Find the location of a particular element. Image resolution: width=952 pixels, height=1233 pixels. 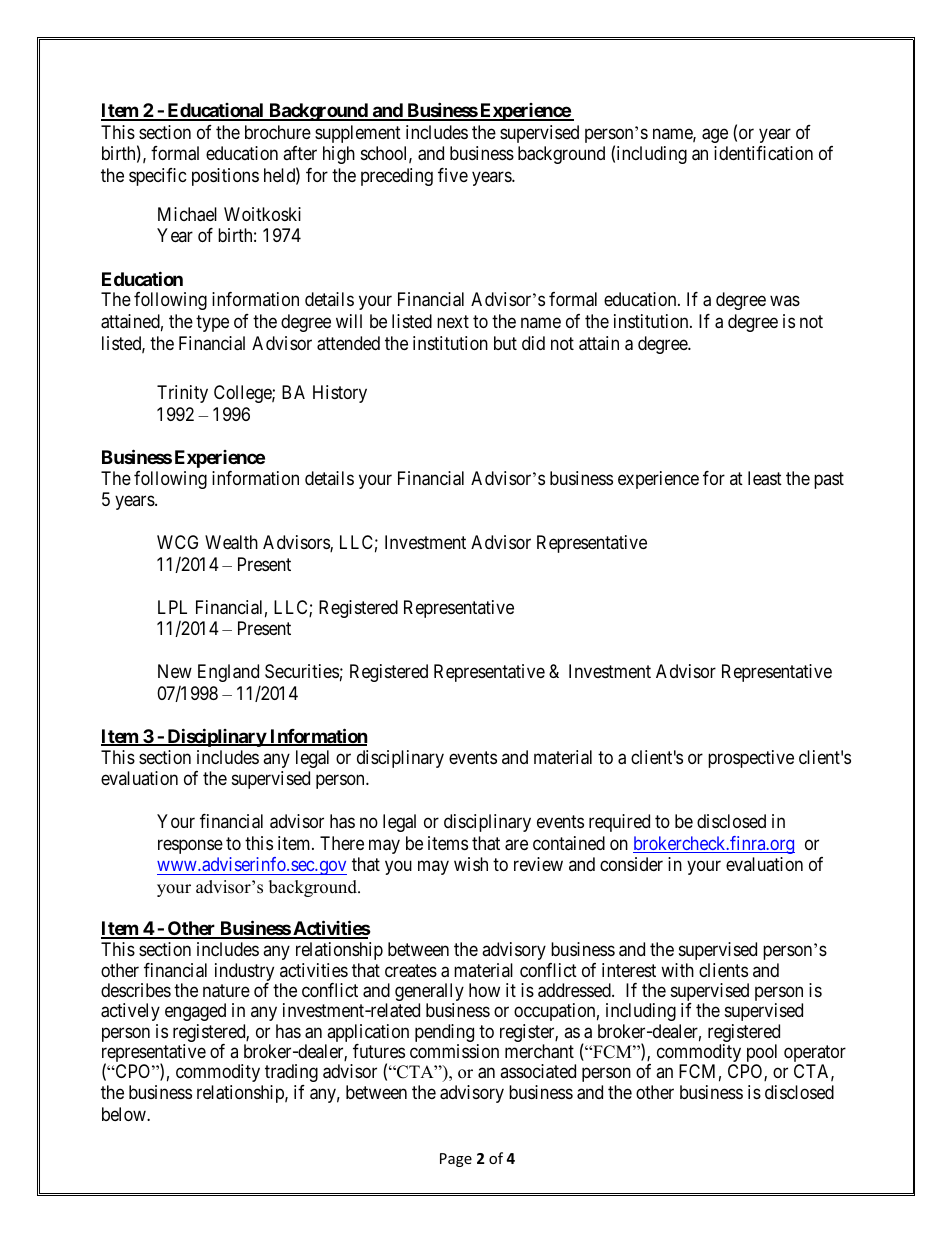

five is located at coordinates (453, 175).
